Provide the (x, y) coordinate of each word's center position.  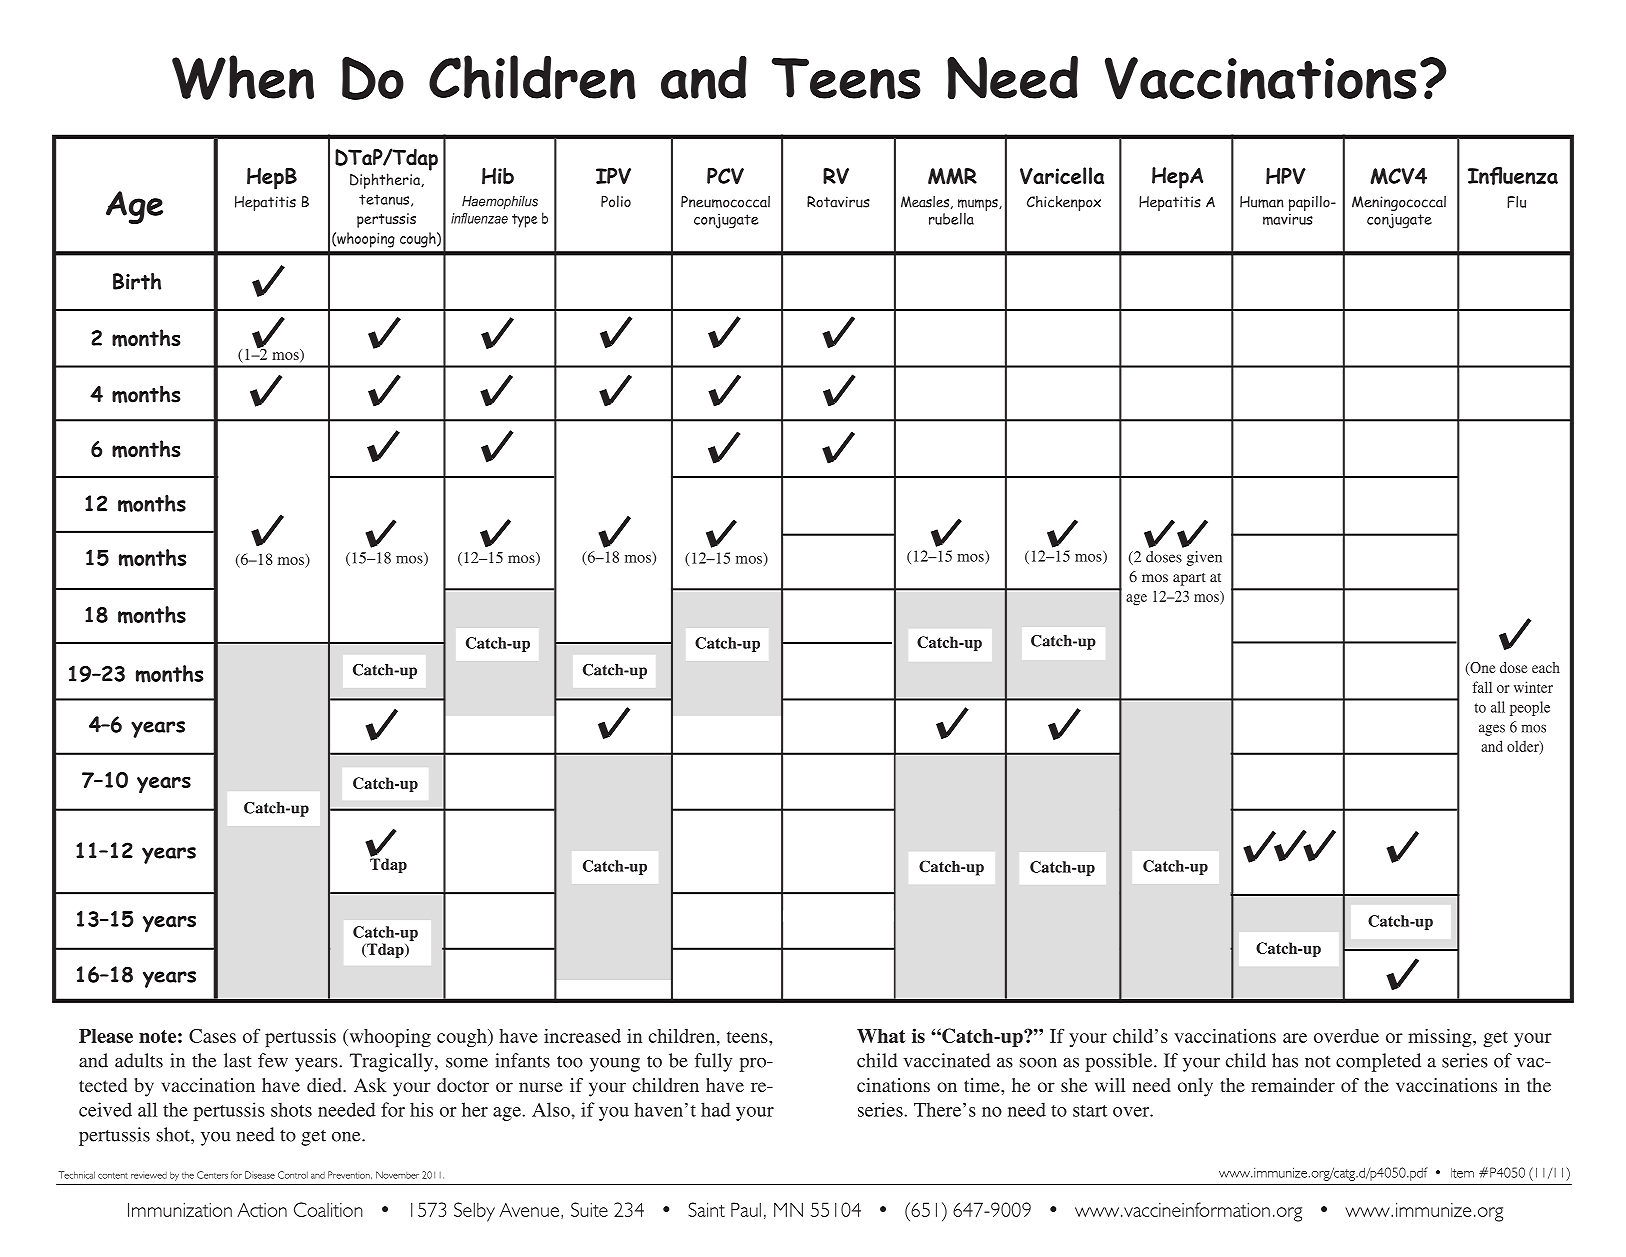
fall (1482, 687)
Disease (260, 1175)
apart (1189, 579)
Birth (137, 281)
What (881, 1036)
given (1204, 558)
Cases (212, 1036)
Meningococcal (1399, 203)
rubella (951, 219)
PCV (725, 176)
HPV (1286, 176)
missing (1441, 1038)
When (243, 77)
